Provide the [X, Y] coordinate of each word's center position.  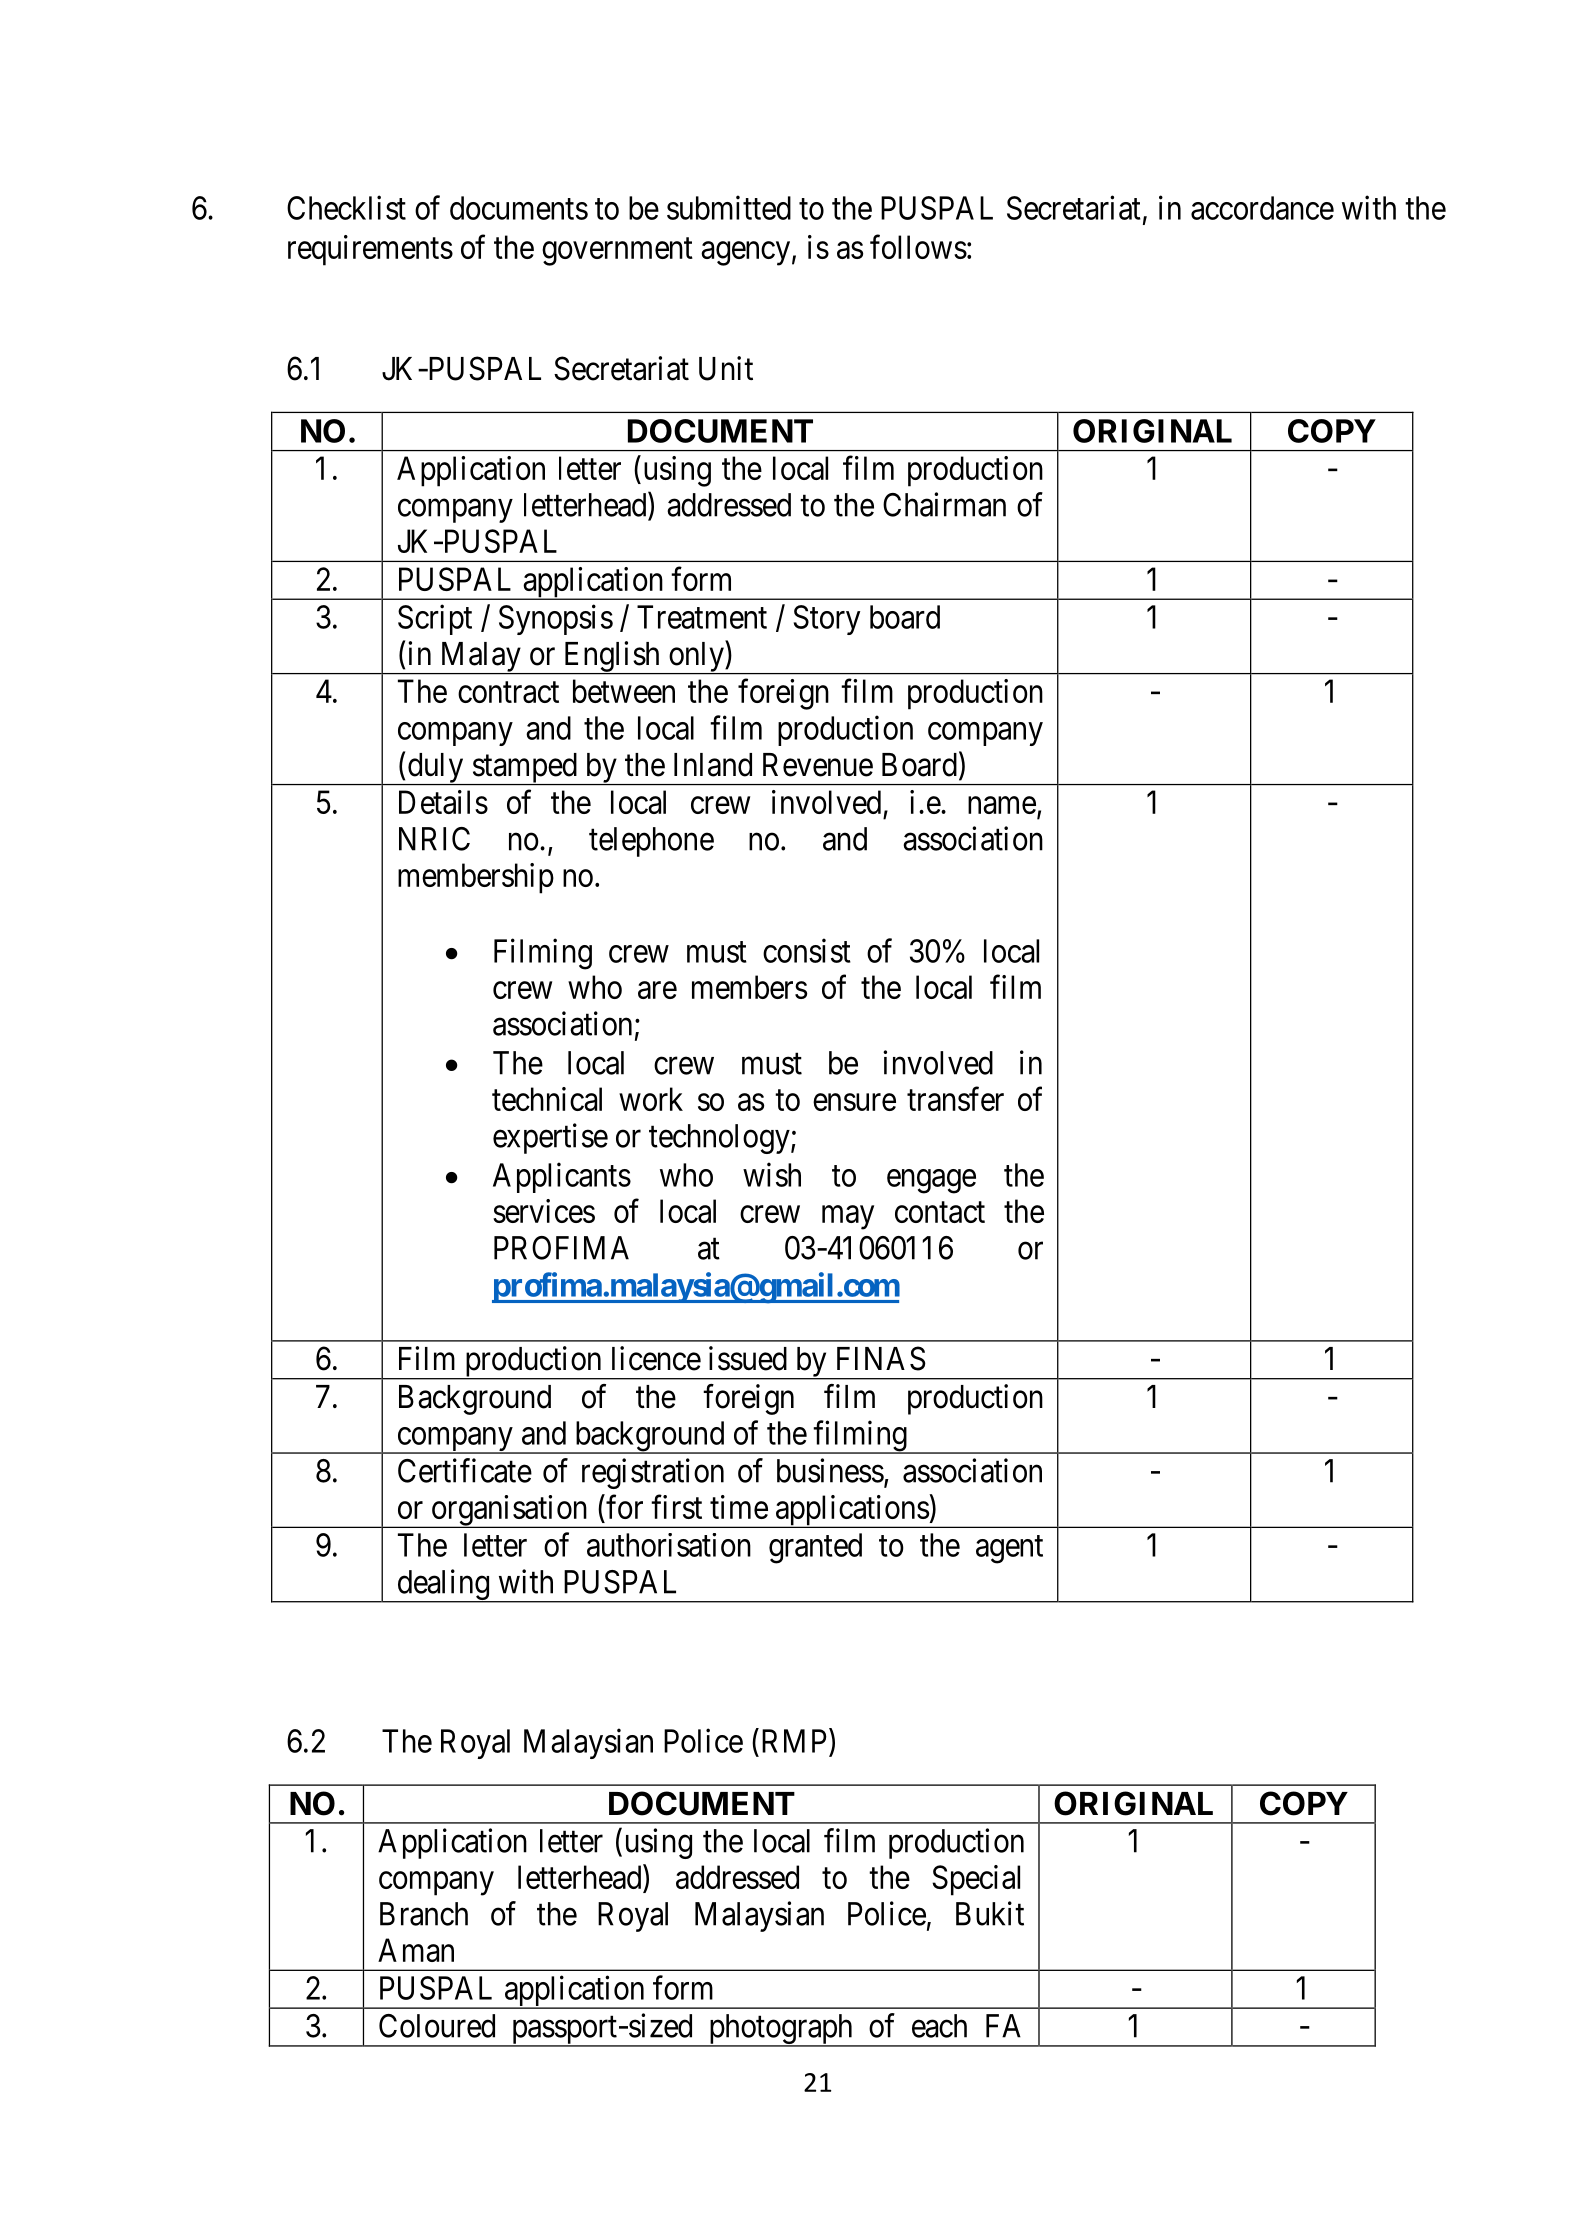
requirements [370, 250]
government [617, 252]
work [651, 1099]
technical [547, 1099]
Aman [416, 1950]
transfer [955, 1099]
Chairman [944, 504]
